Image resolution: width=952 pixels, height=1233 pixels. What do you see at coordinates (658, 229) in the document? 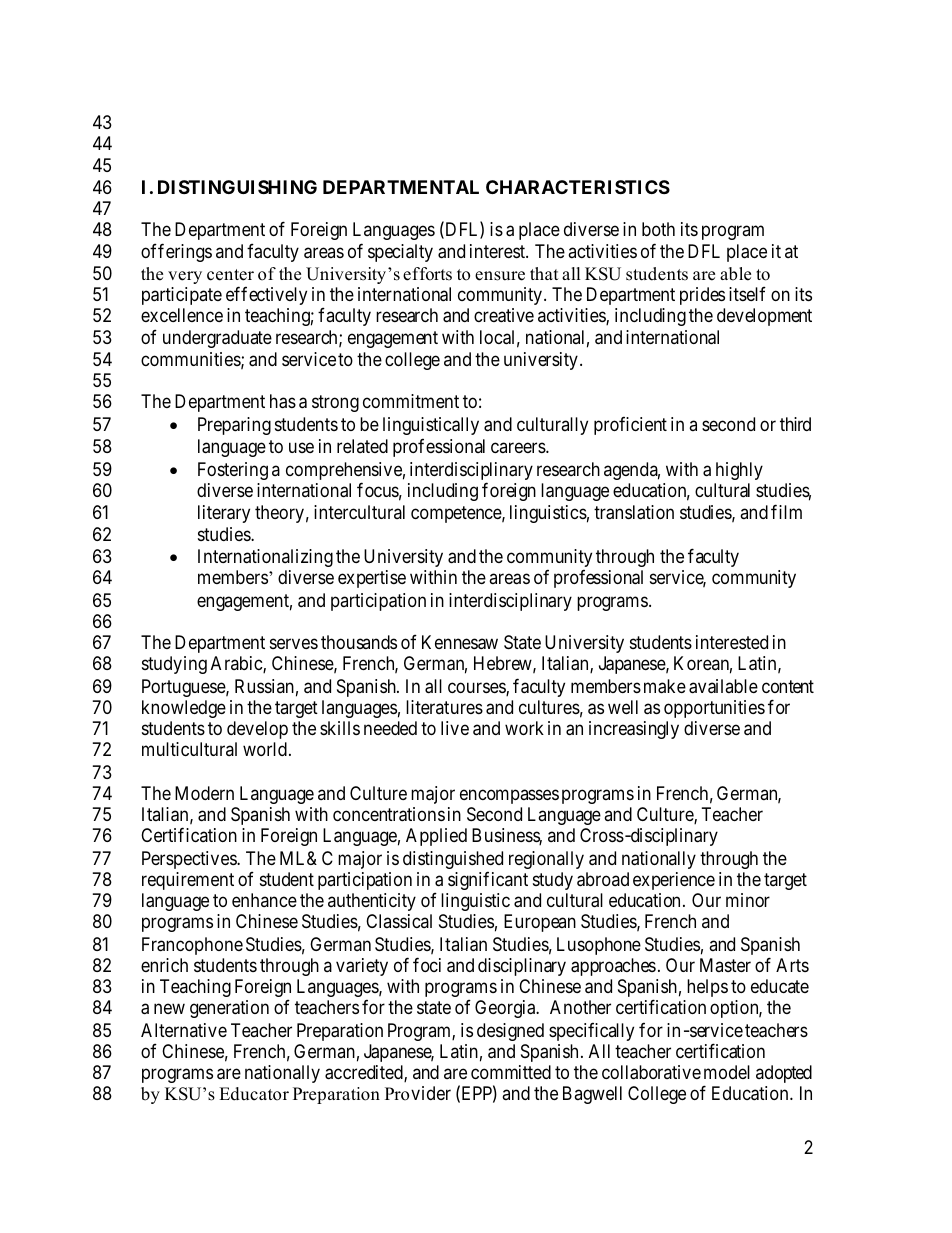
I see `both` at bounding box center [658, 229].
